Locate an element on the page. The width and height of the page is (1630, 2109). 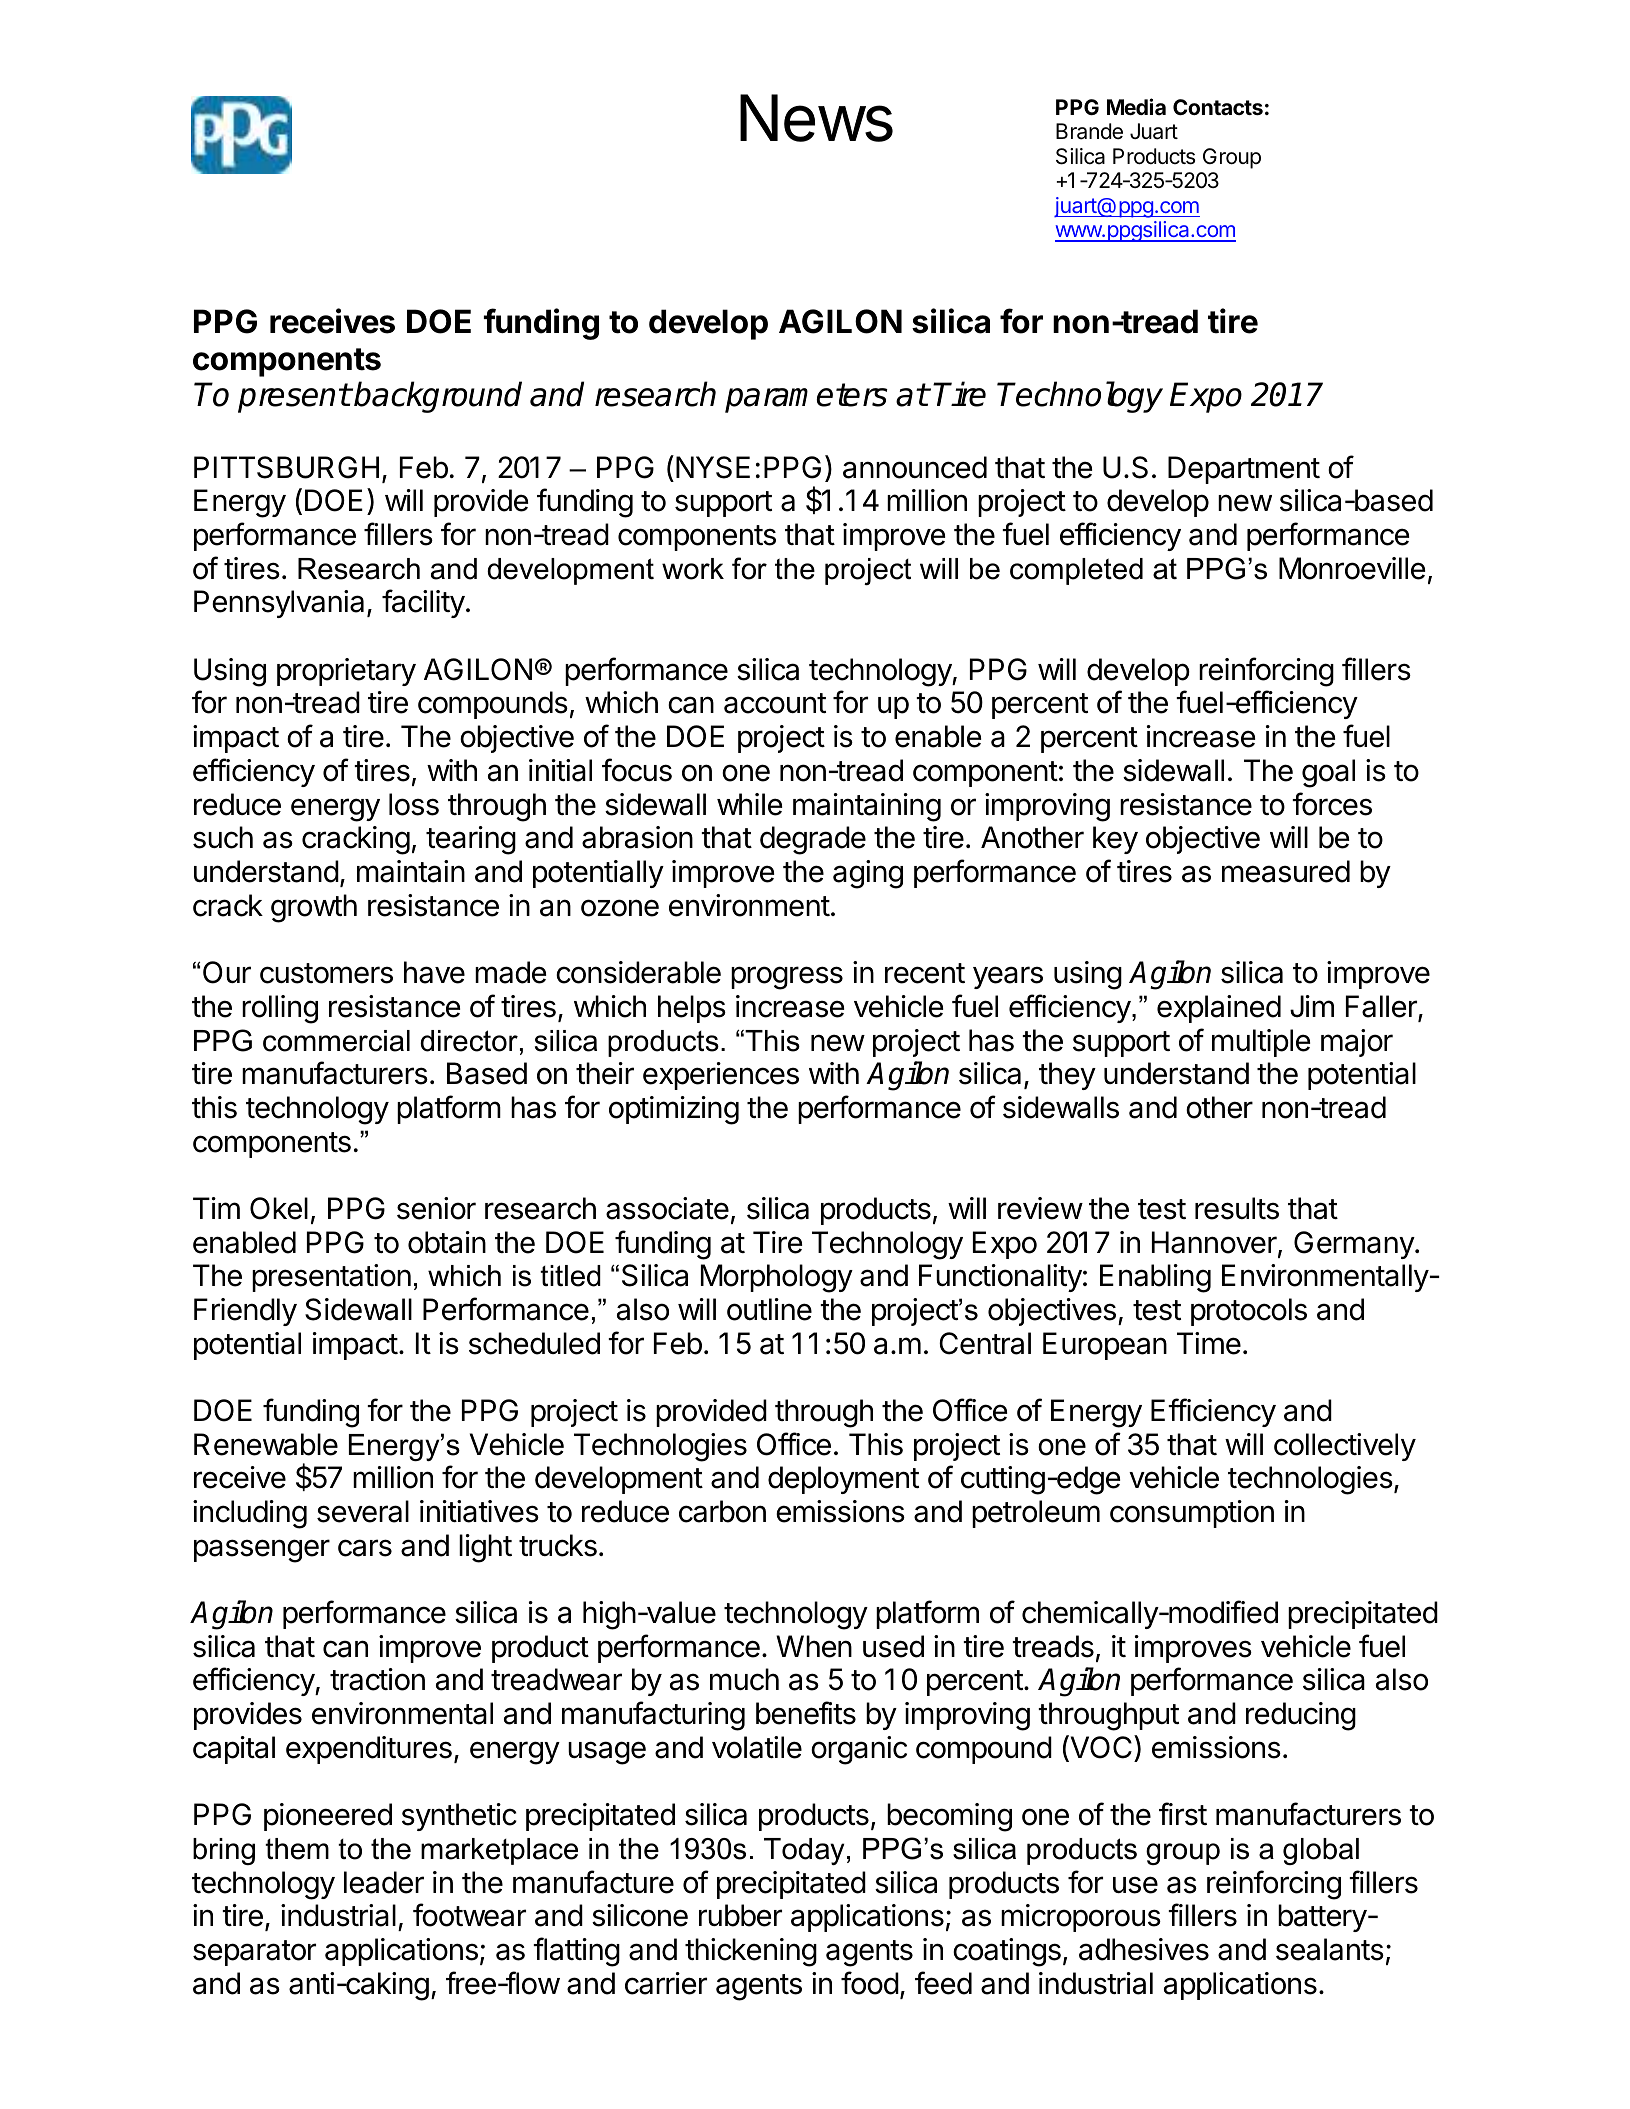
sealants is located at coordinates (1330, 1949).
